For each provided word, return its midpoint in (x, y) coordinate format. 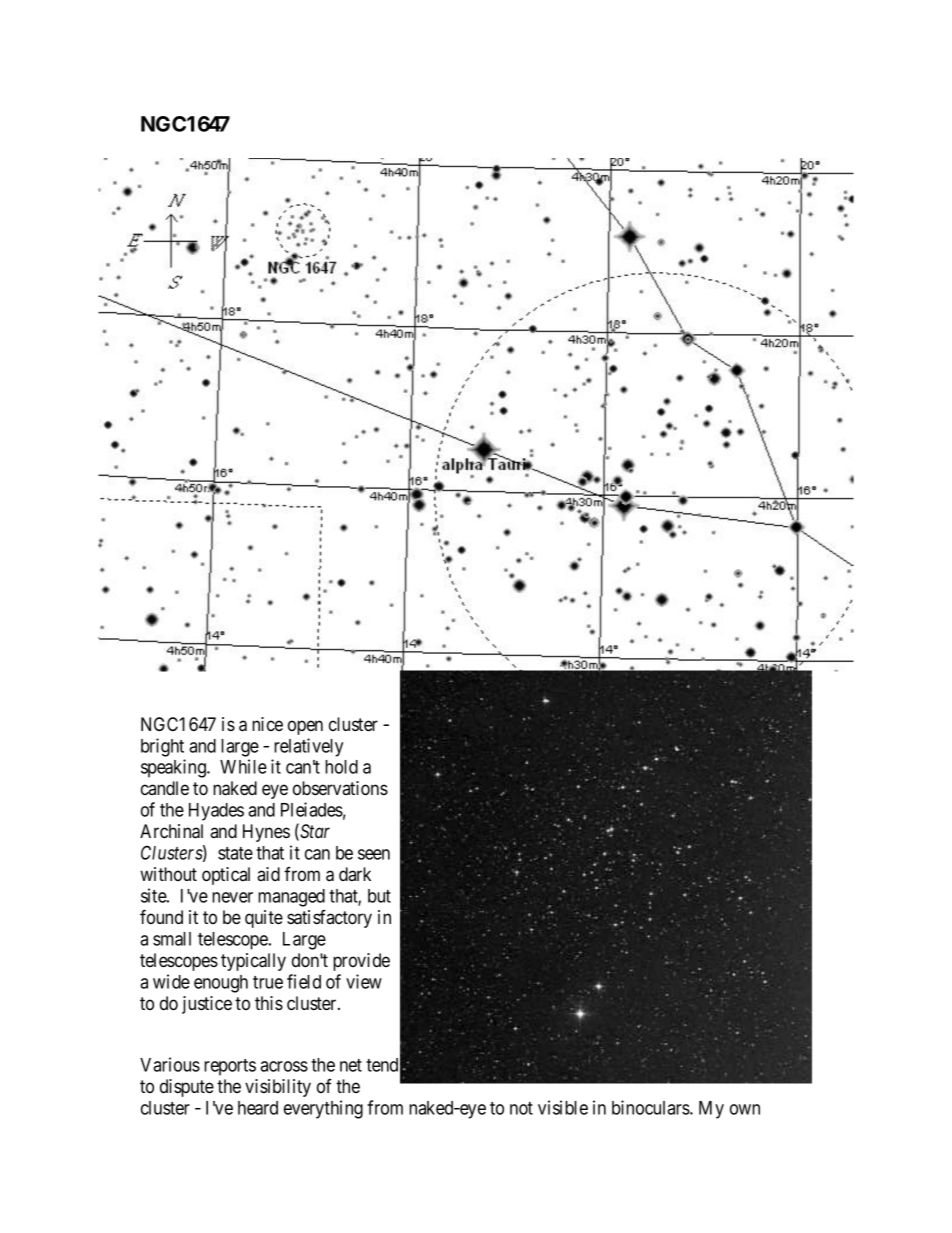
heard (258, 1108)
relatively (308, 747)
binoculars (651, 1107)
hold (341, 767)
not (521, 1108)
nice (267, 724)
